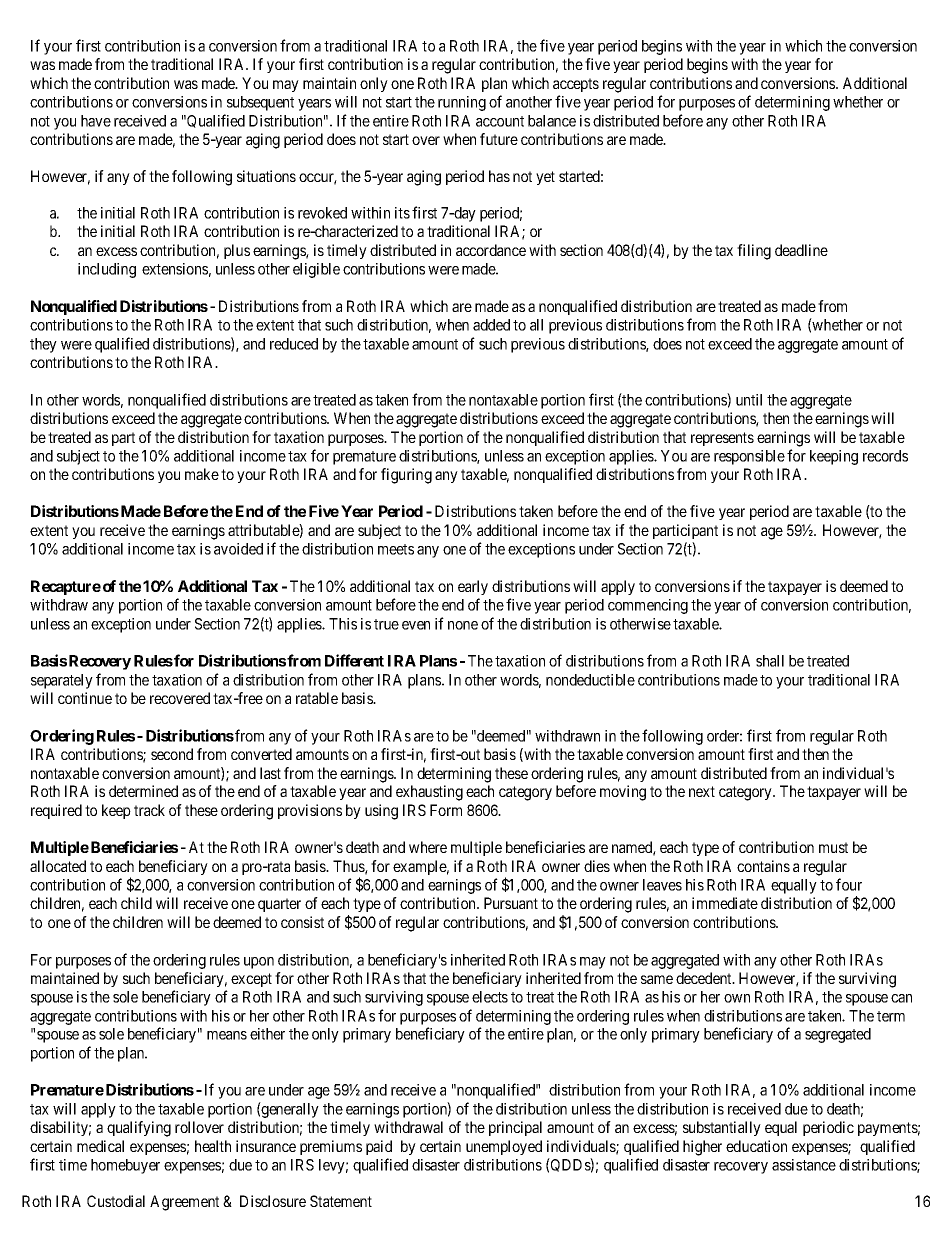 The width and height of the screenshot is (952, 1233). I want to click on unemployed, so click(504, 1147).
